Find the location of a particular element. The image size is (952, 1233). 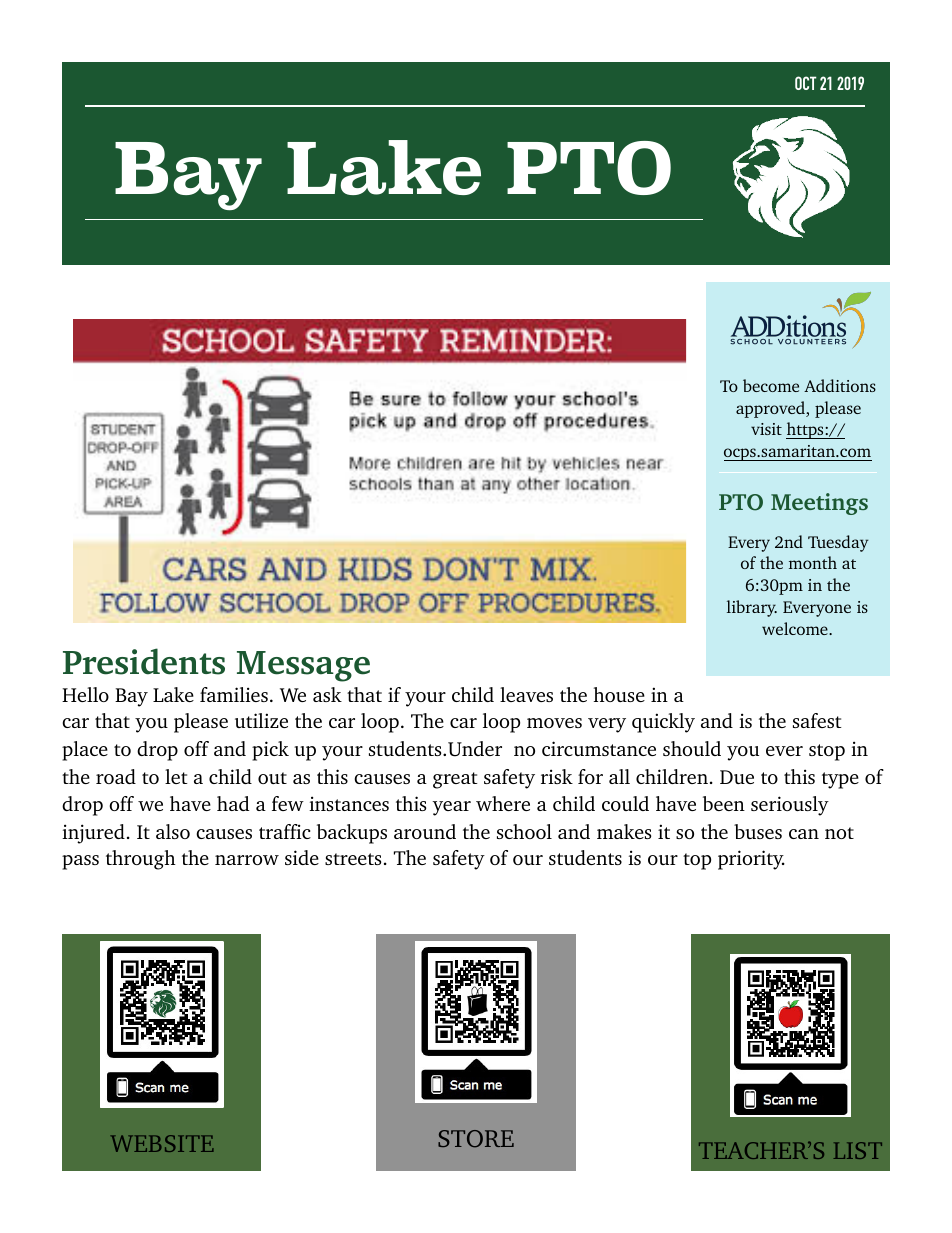

Additions is located at coordinates (840, 385).
